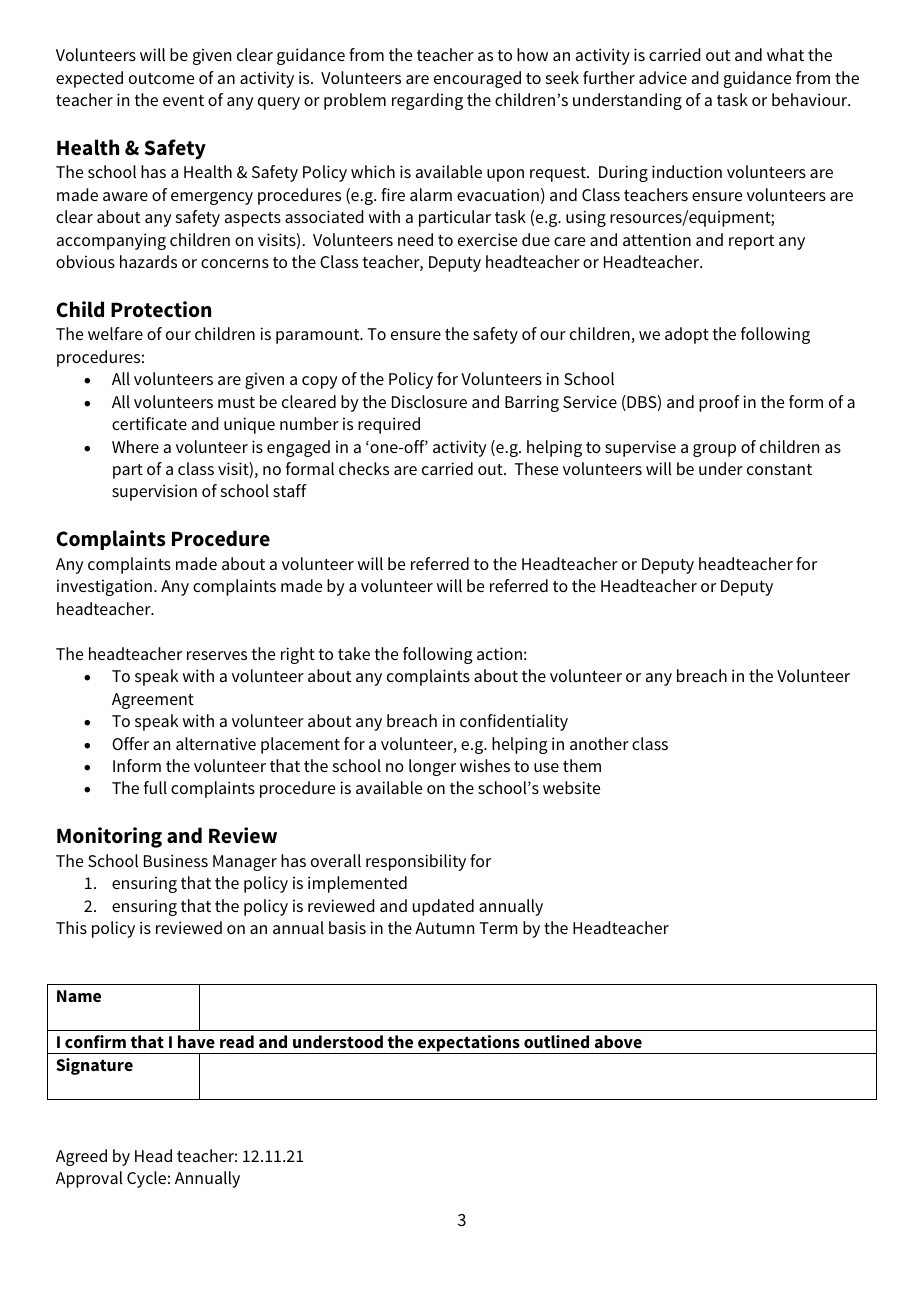 This screenshot has height=1308, width=924. What do you see at coordinates (81, 1157) in the screenshot?
I see `Agreed` at bounding box center [81, 1157].
